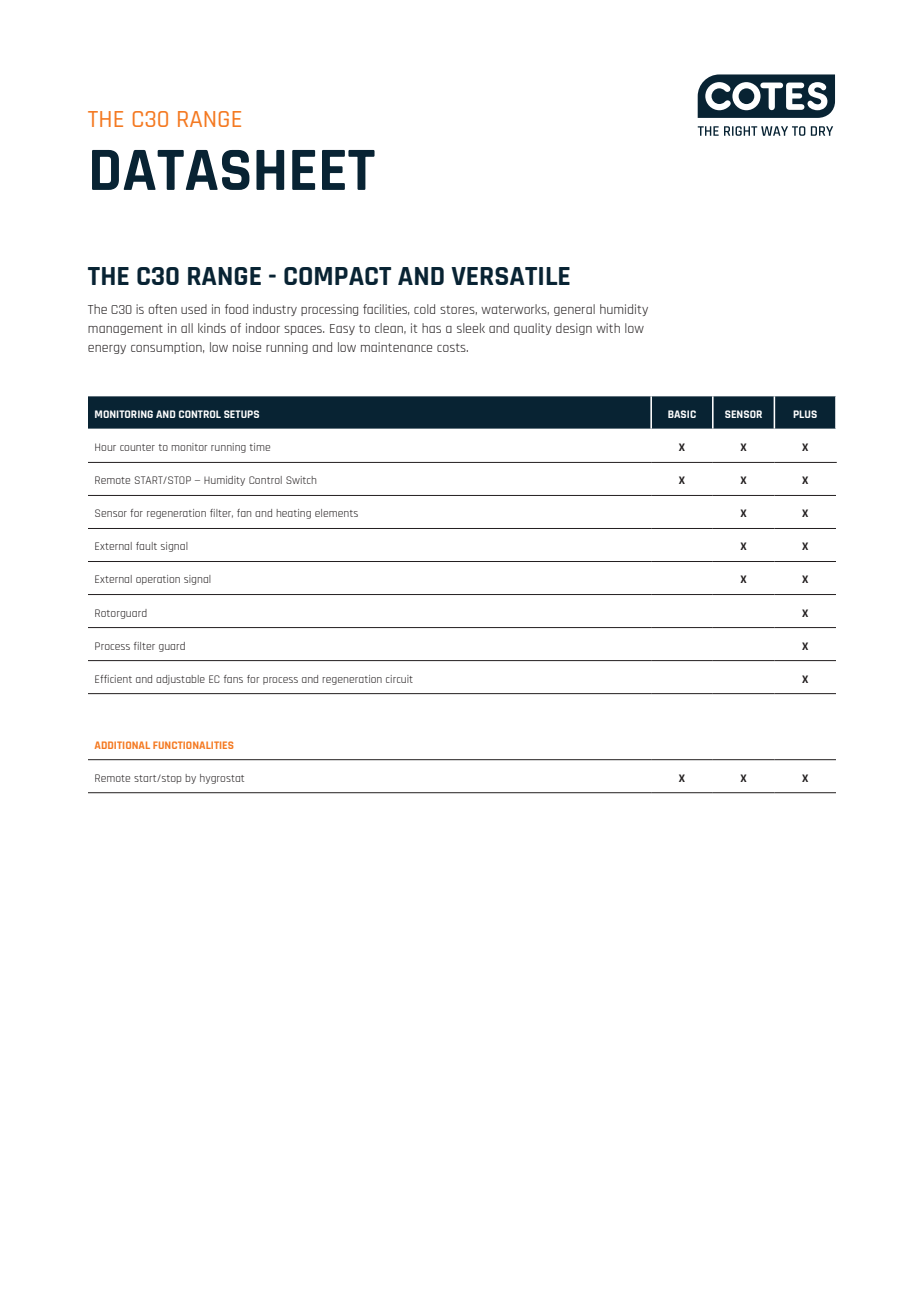  I want to click on Switch, so click(301, 480).
